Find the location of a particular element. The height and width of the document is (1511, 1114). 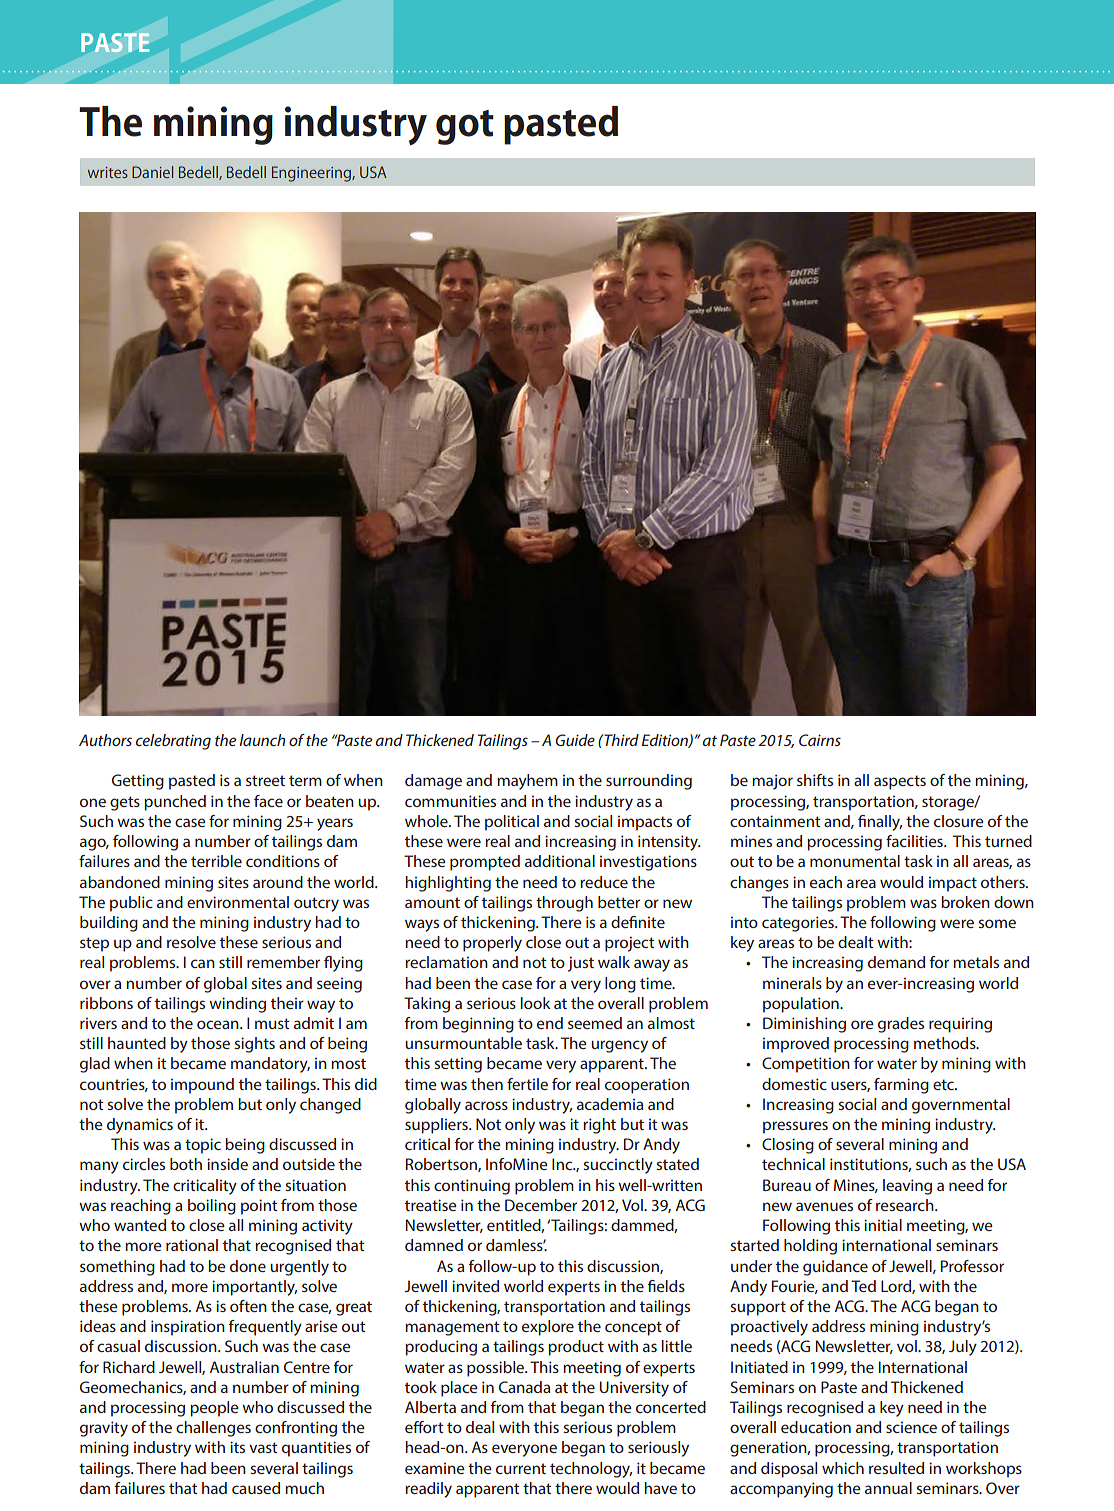

farming is located at coordinates (901, 1086).
